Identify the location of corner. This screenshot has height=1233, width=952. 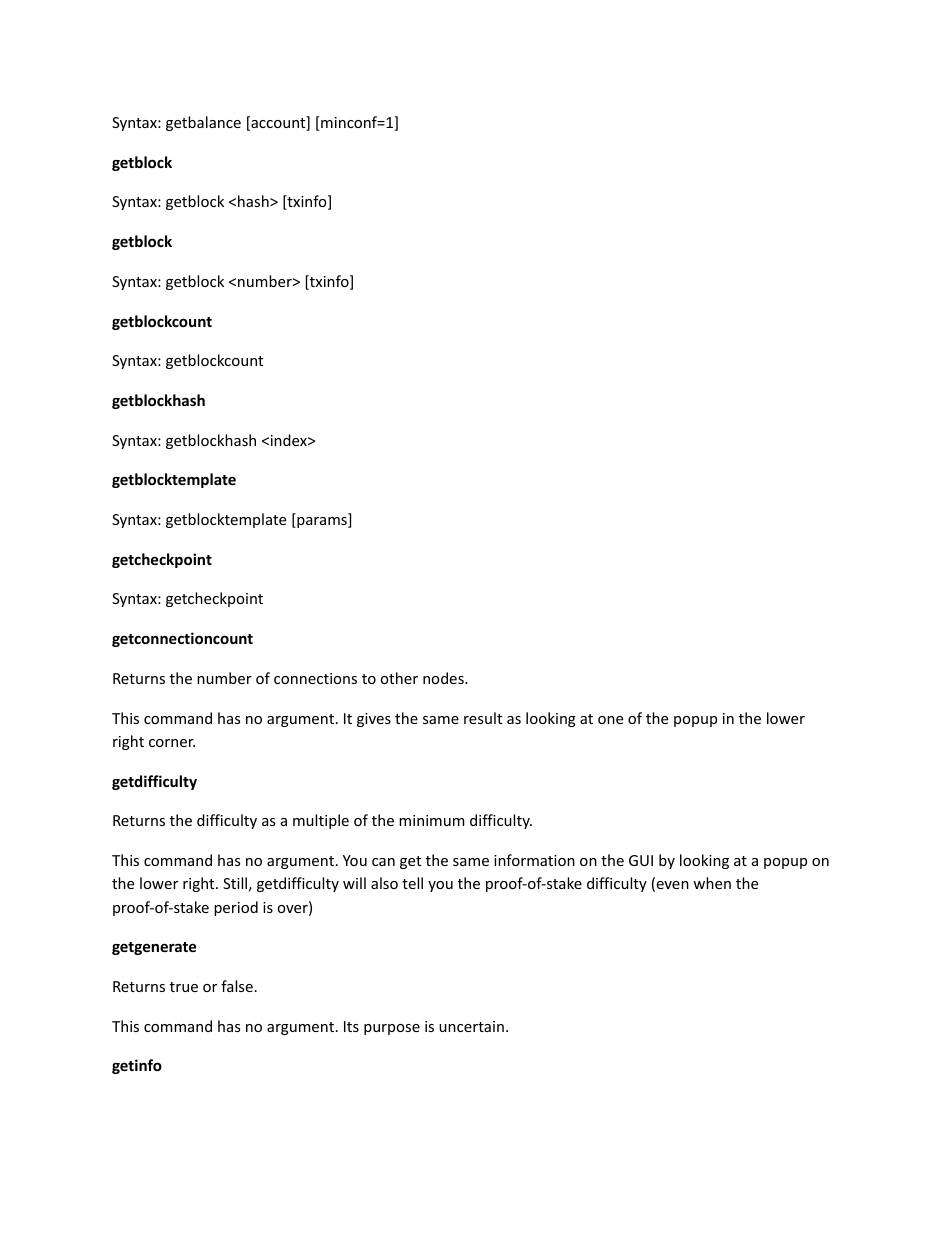
(172, 743).
